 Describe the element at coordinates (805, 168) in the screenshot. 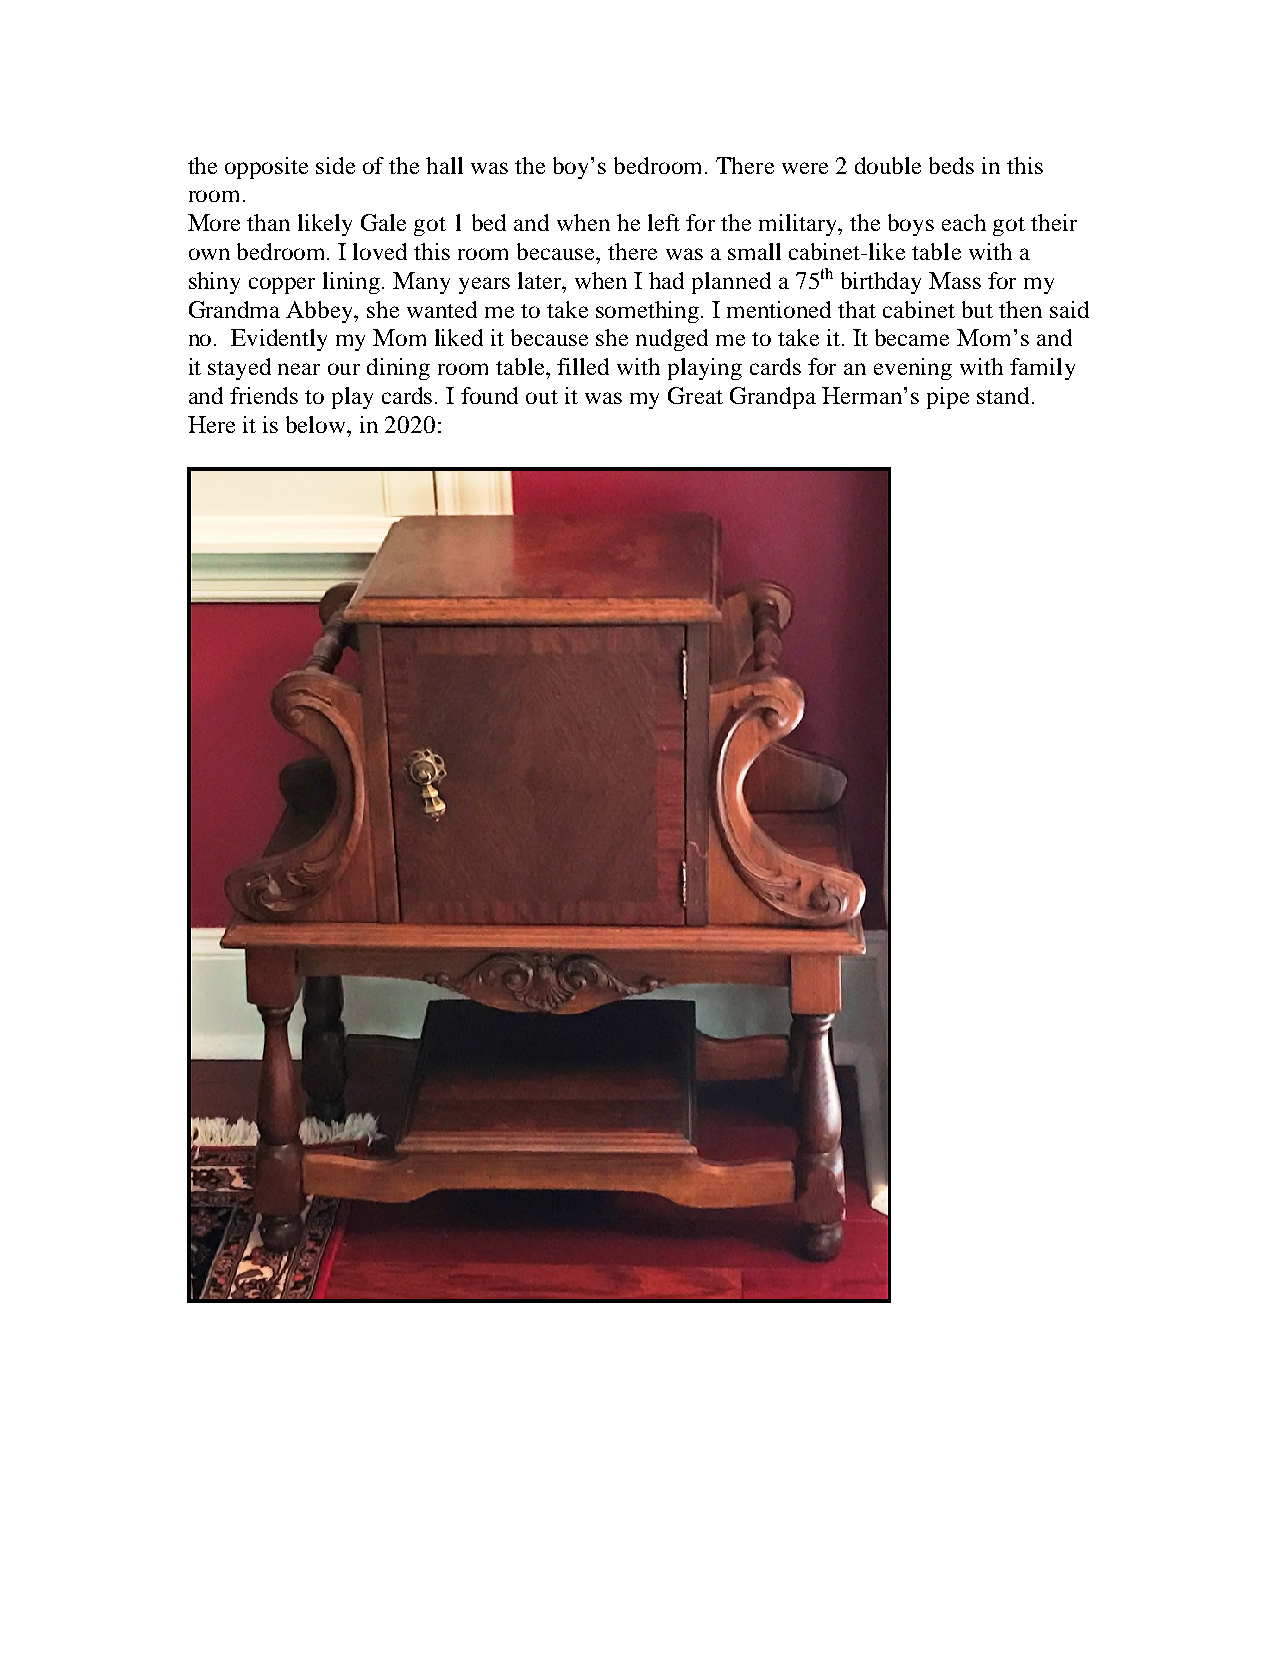

I see `were` at that location.
